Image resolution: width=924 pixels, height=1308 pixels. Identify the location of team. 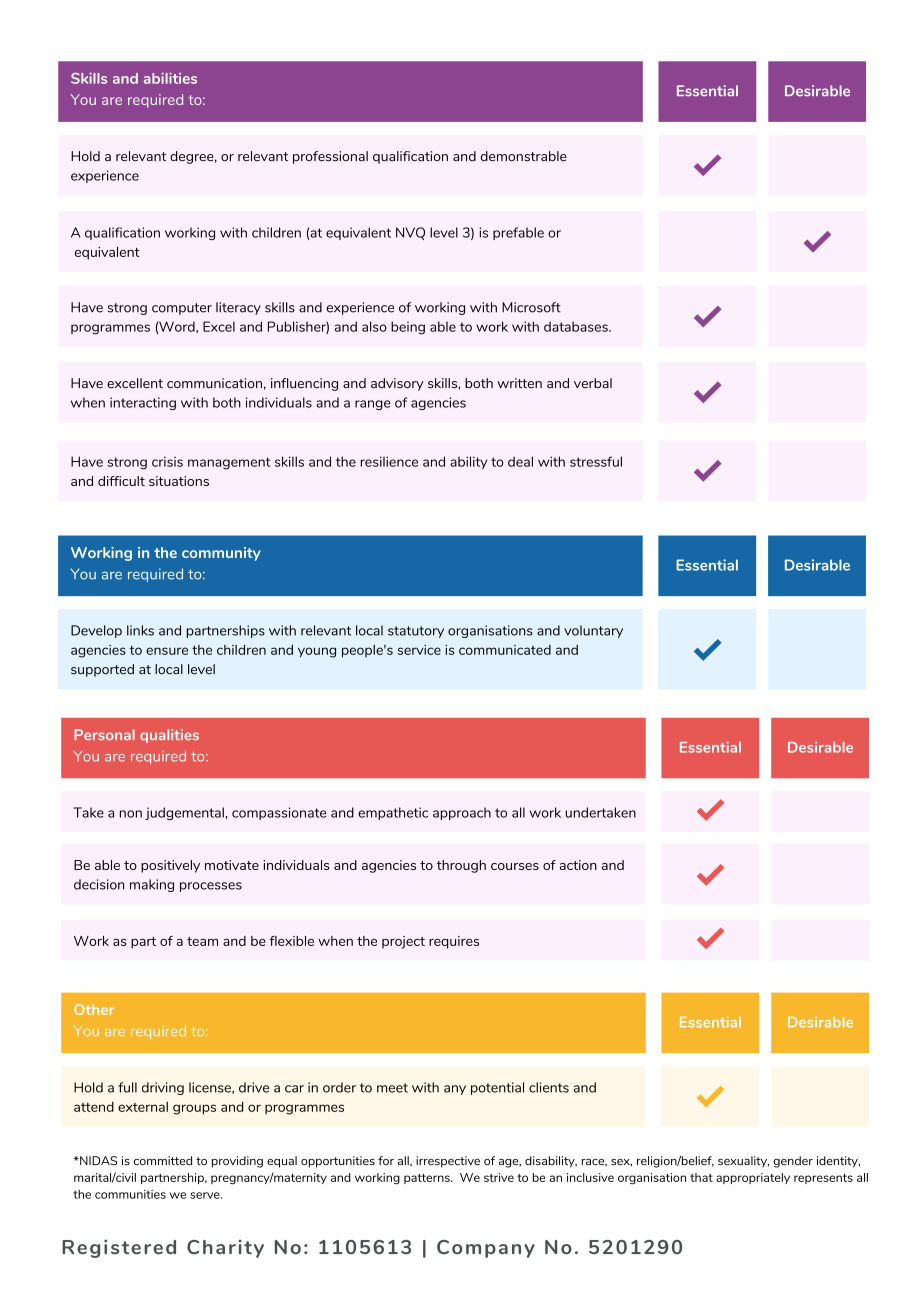
(202, 941).
